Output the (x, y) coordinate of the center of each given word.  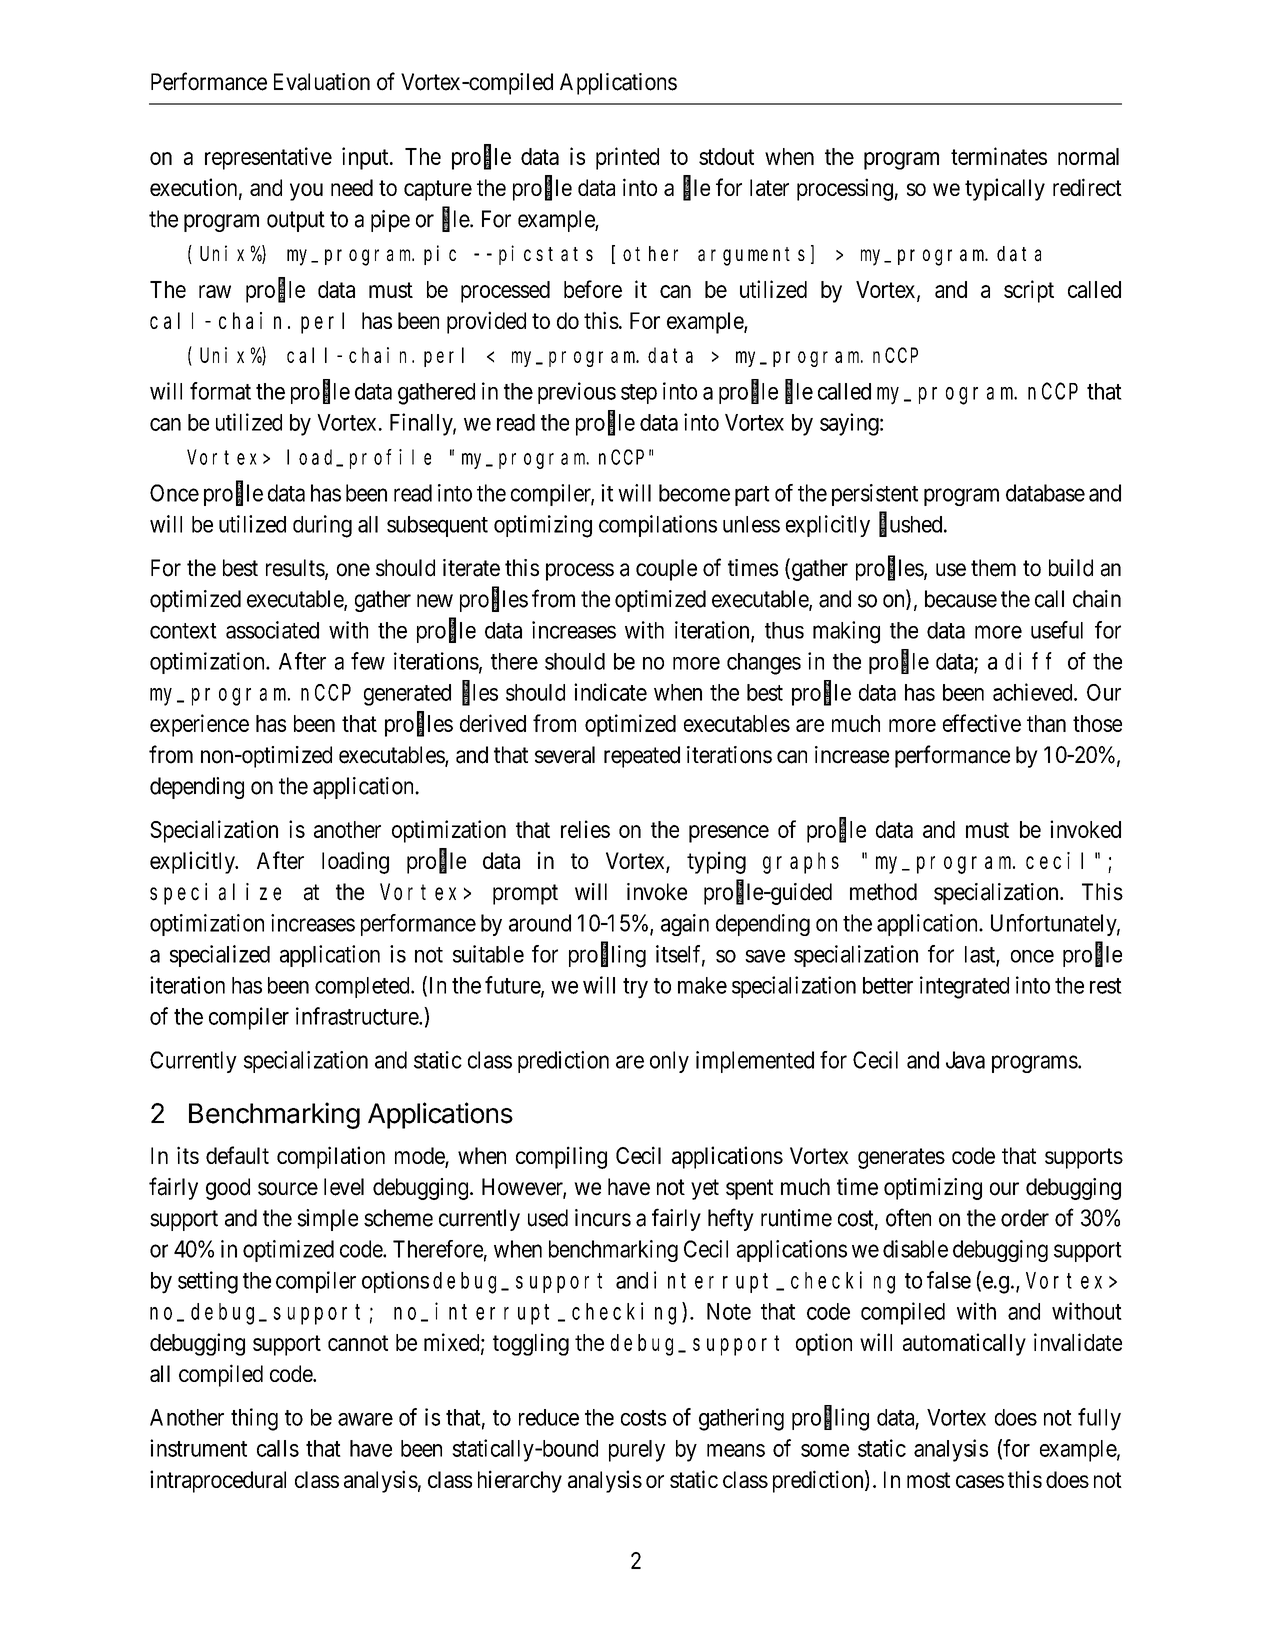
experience (199, 725)
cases (980, 1481)
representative (268, 158)
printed (627, 158)
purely (637, 1451)
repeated (642, 757)
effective (982, 723)
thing (254, 1419)
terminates (999, 156)
